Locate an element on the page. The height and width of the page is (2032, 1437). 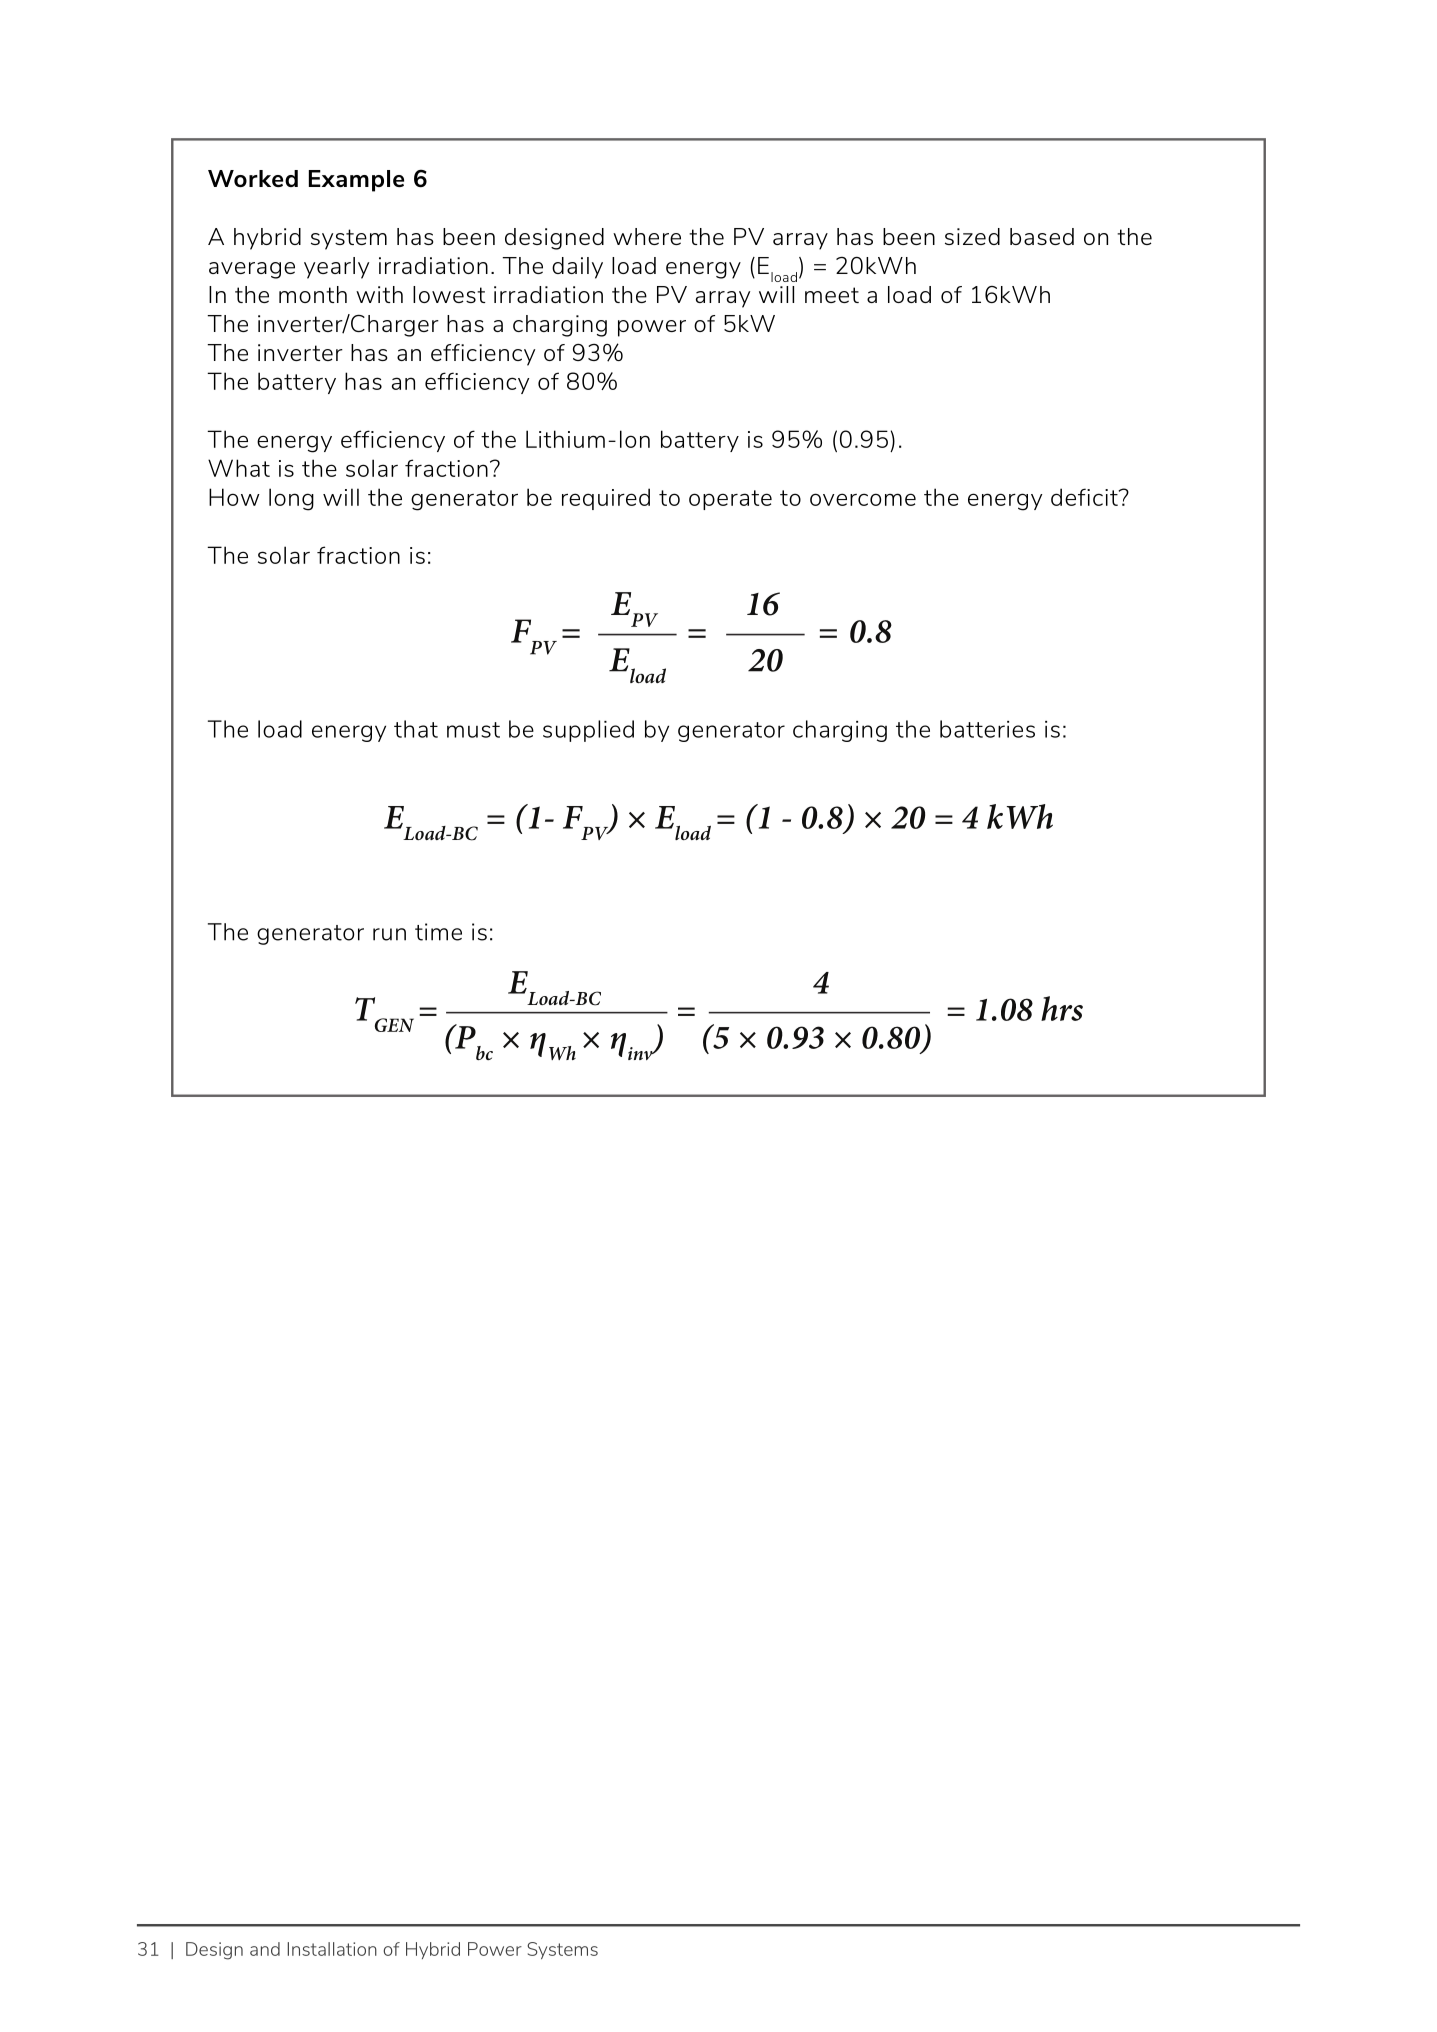
yearly is located at coordinates (336, 268).
